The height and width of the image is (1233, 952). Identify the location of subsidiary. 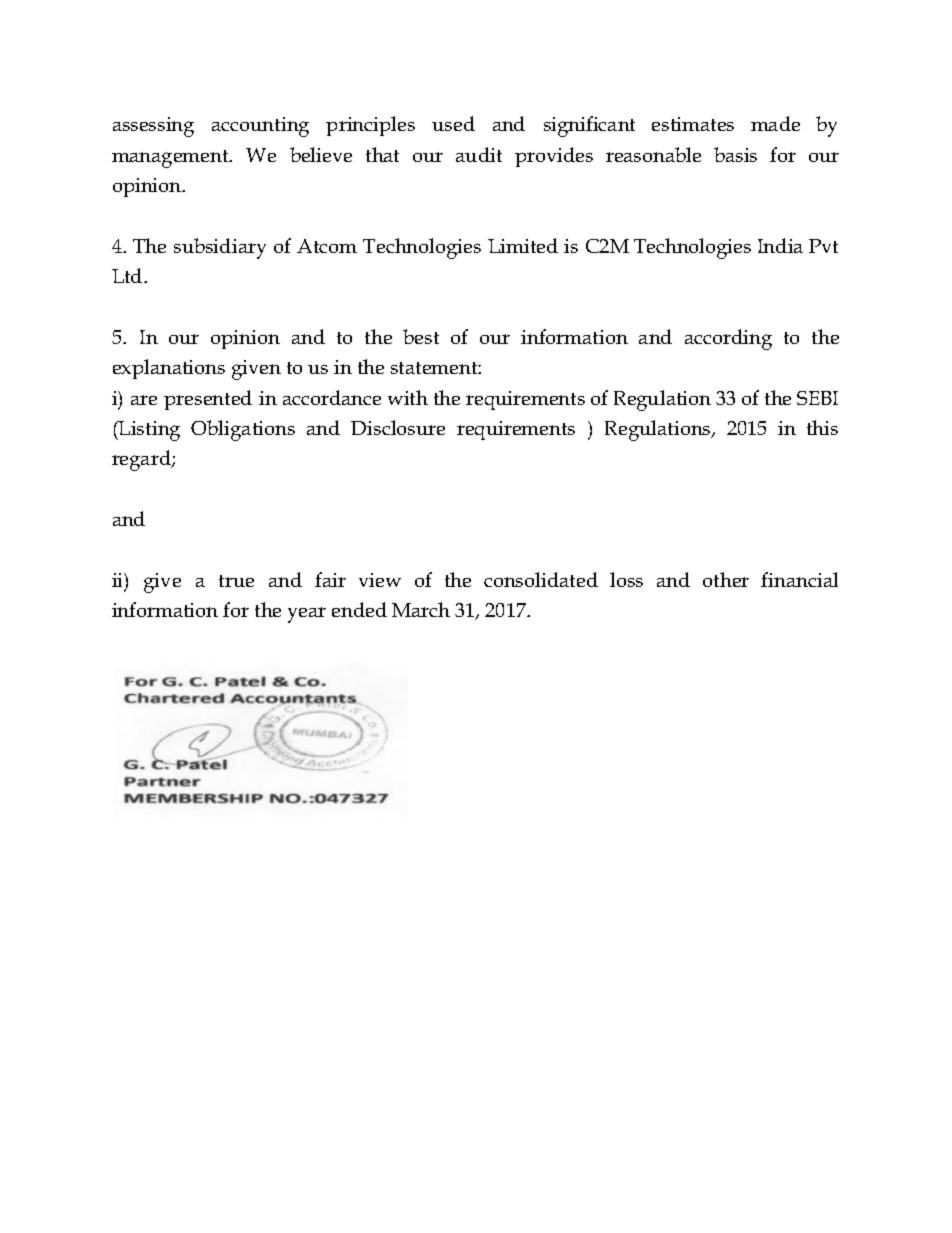
(220, 248).
